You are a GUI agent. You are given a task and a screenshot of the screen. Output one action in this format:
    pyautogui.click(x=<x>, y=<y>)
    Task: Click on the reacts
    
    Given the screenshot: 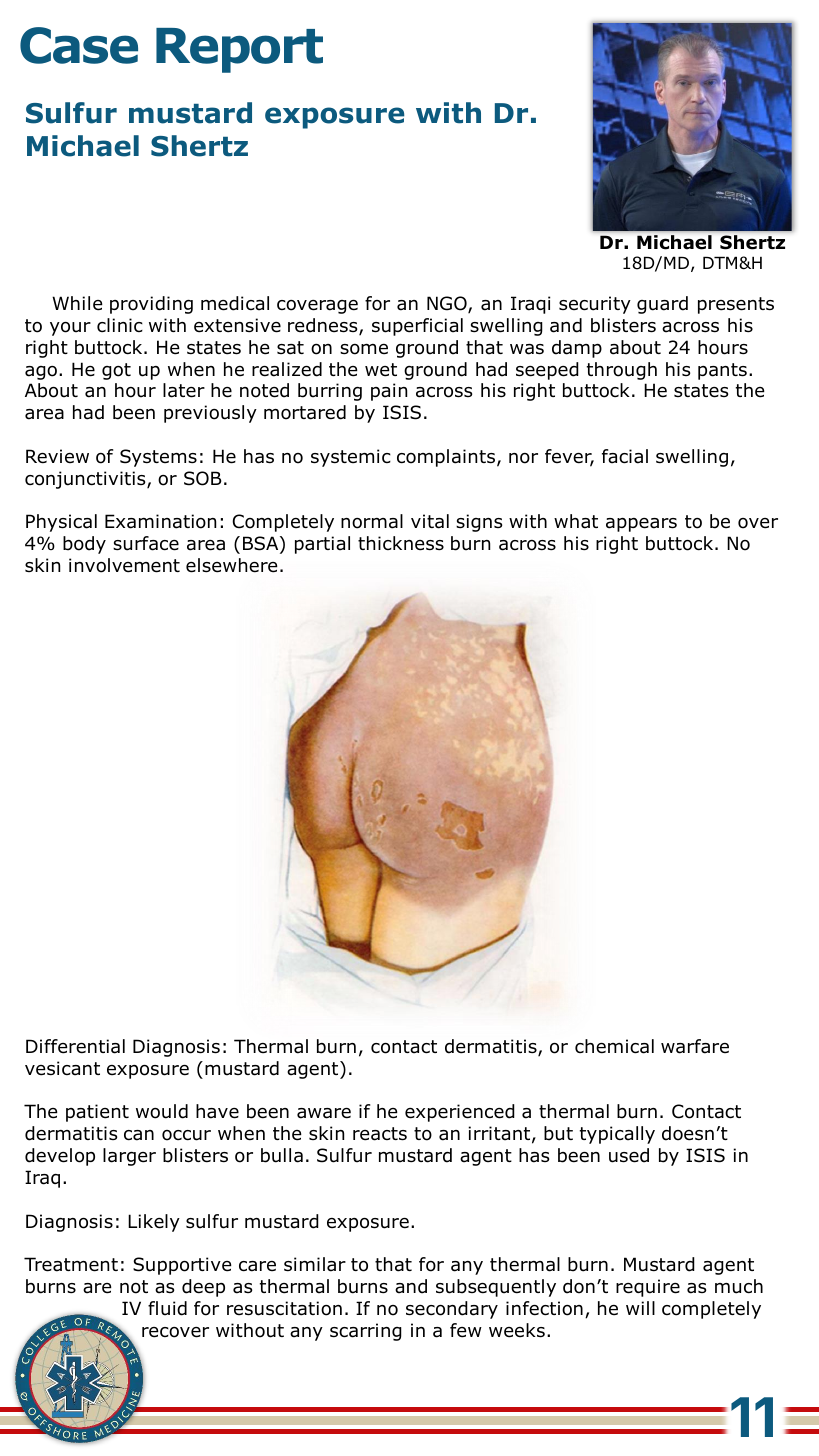 What is the action you would take?
    pyautogui.click(x=380, y=1134)
